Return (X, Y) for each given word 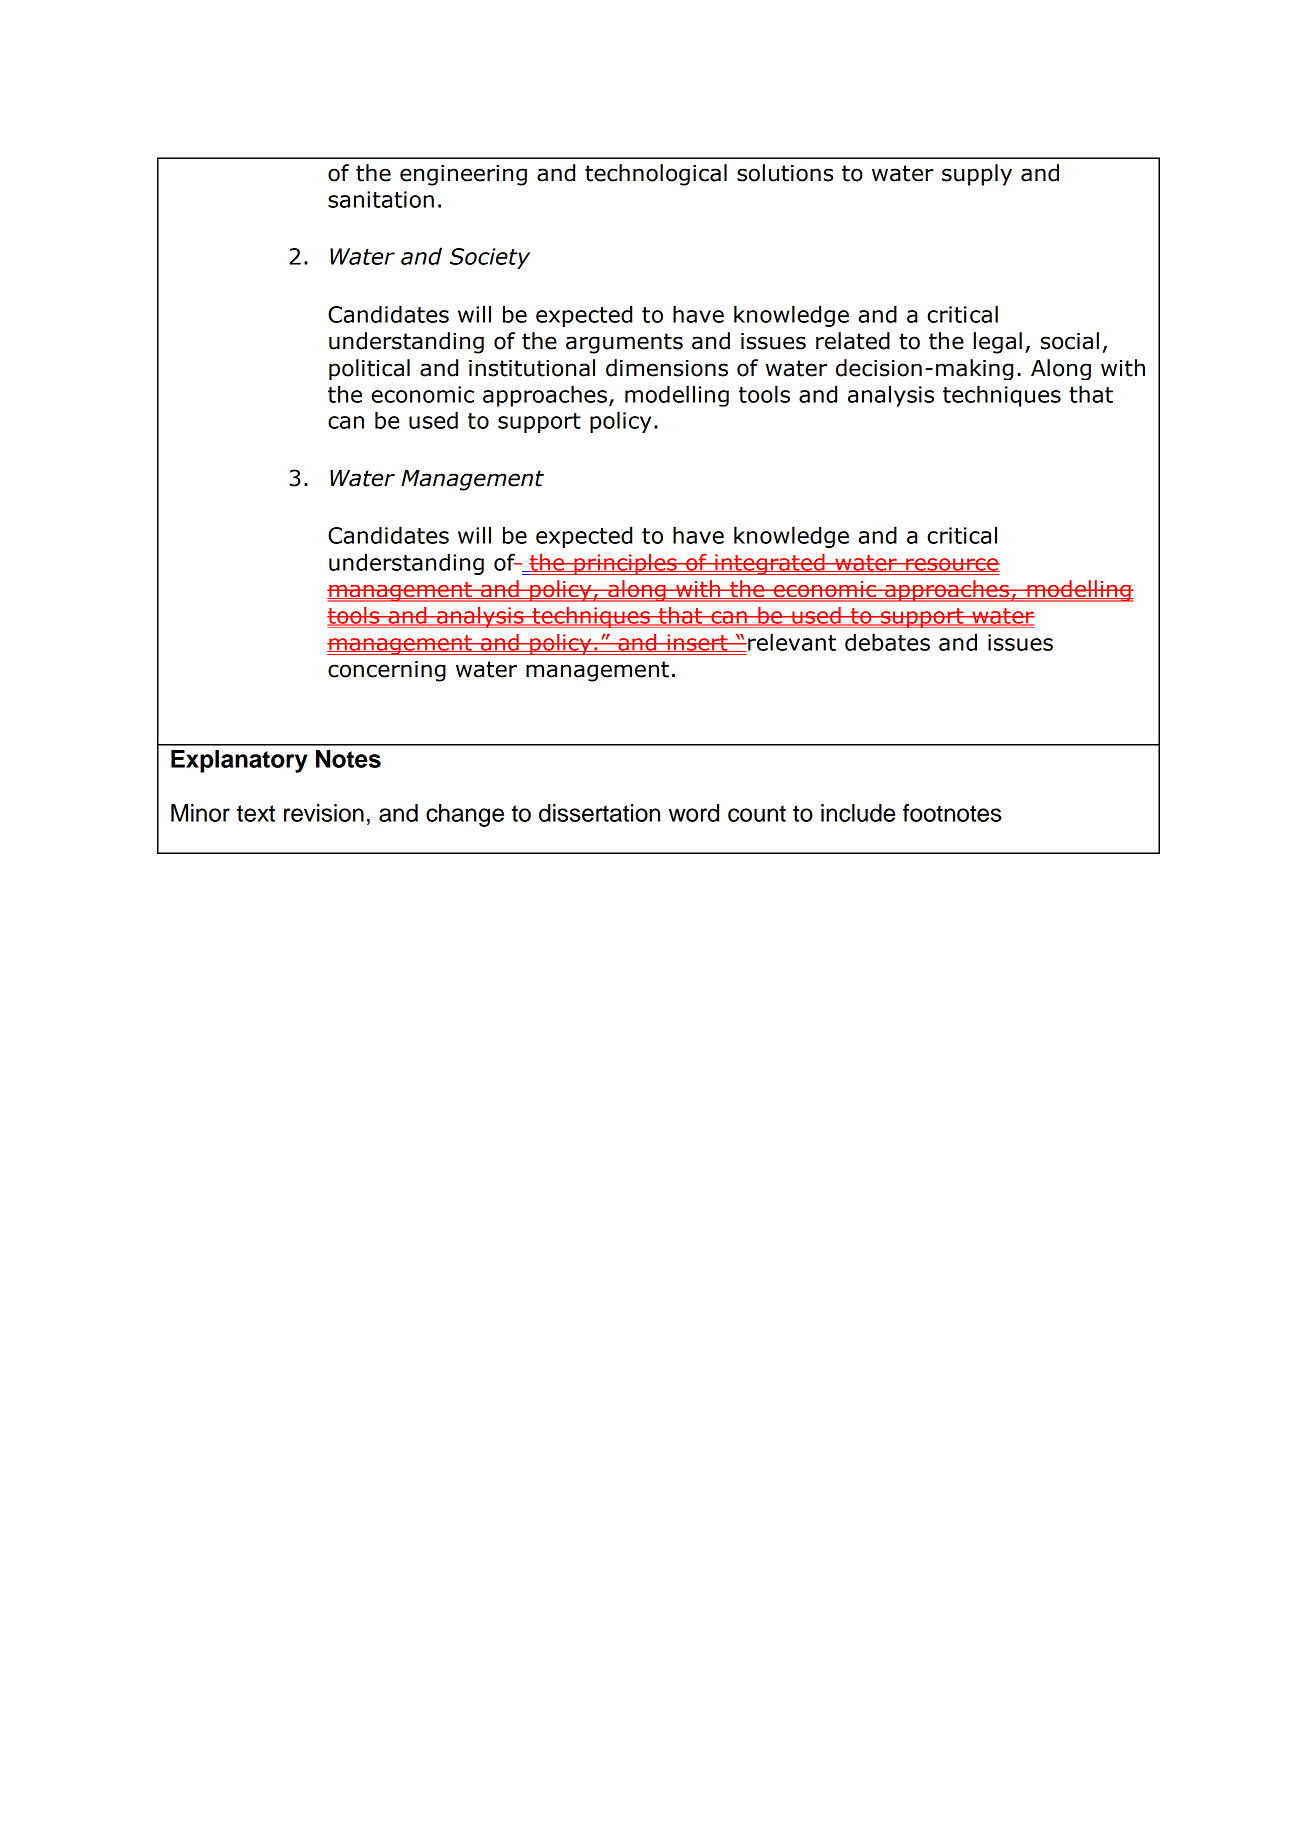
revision (324, 813)
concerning (387, 671)
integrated (770, 564)
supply (977, 175)
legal (998, 343)
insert (697, 643)
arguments (624, 343)
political (369, 369)
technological (656, 175)
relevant (791, 642)
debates (887, 642)
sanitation (381, 199)
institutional (532, 368)
